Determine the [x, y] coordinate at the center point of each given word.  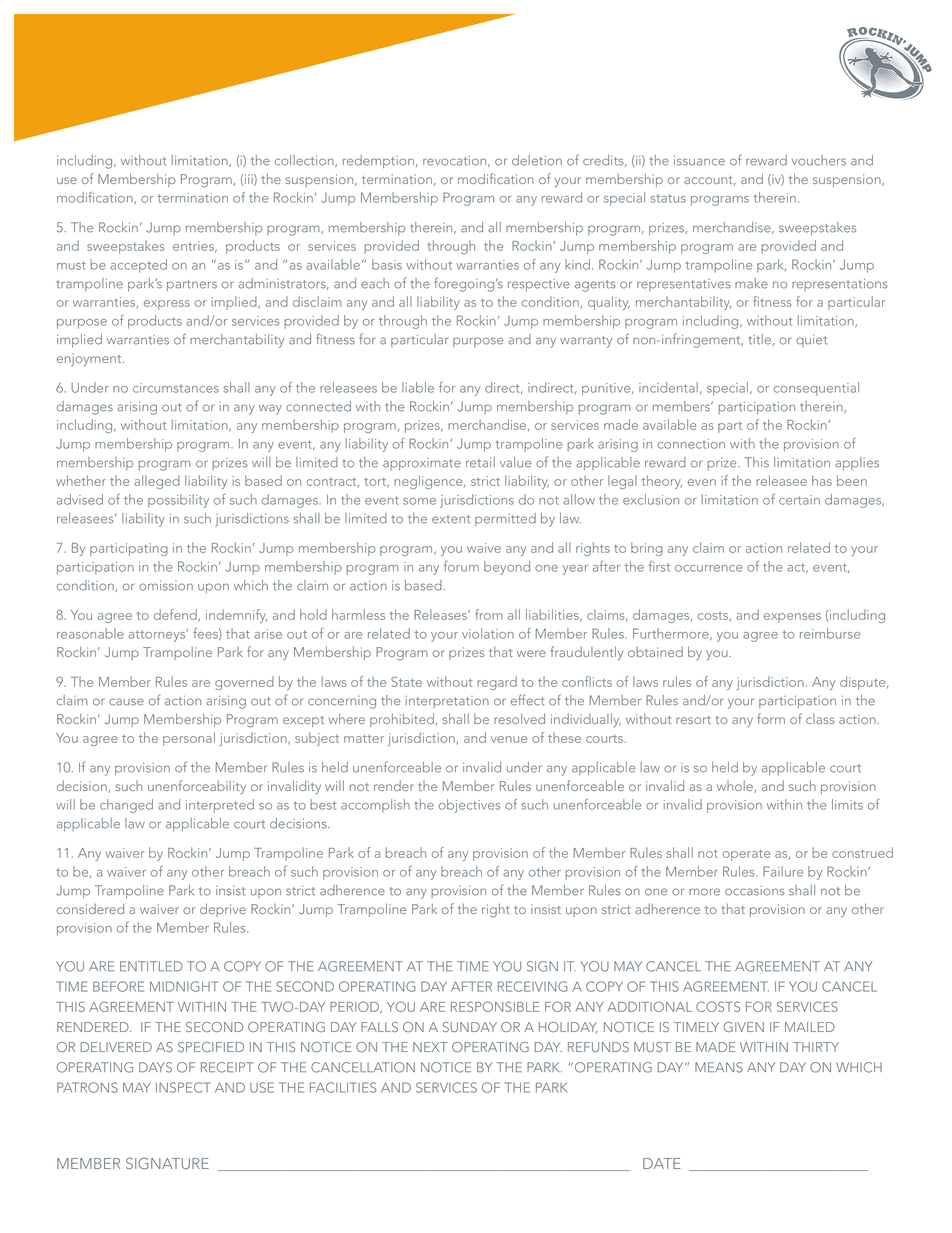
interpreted [220, 806]
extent [451, 519]
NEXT [430, 1047]
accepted [138, 266]
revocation [456, 161]
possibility [178, 501]
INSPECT [183, 1087]
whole [736, 787]
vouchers [819, 160]
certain [799, 500]
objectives [470, 806]
